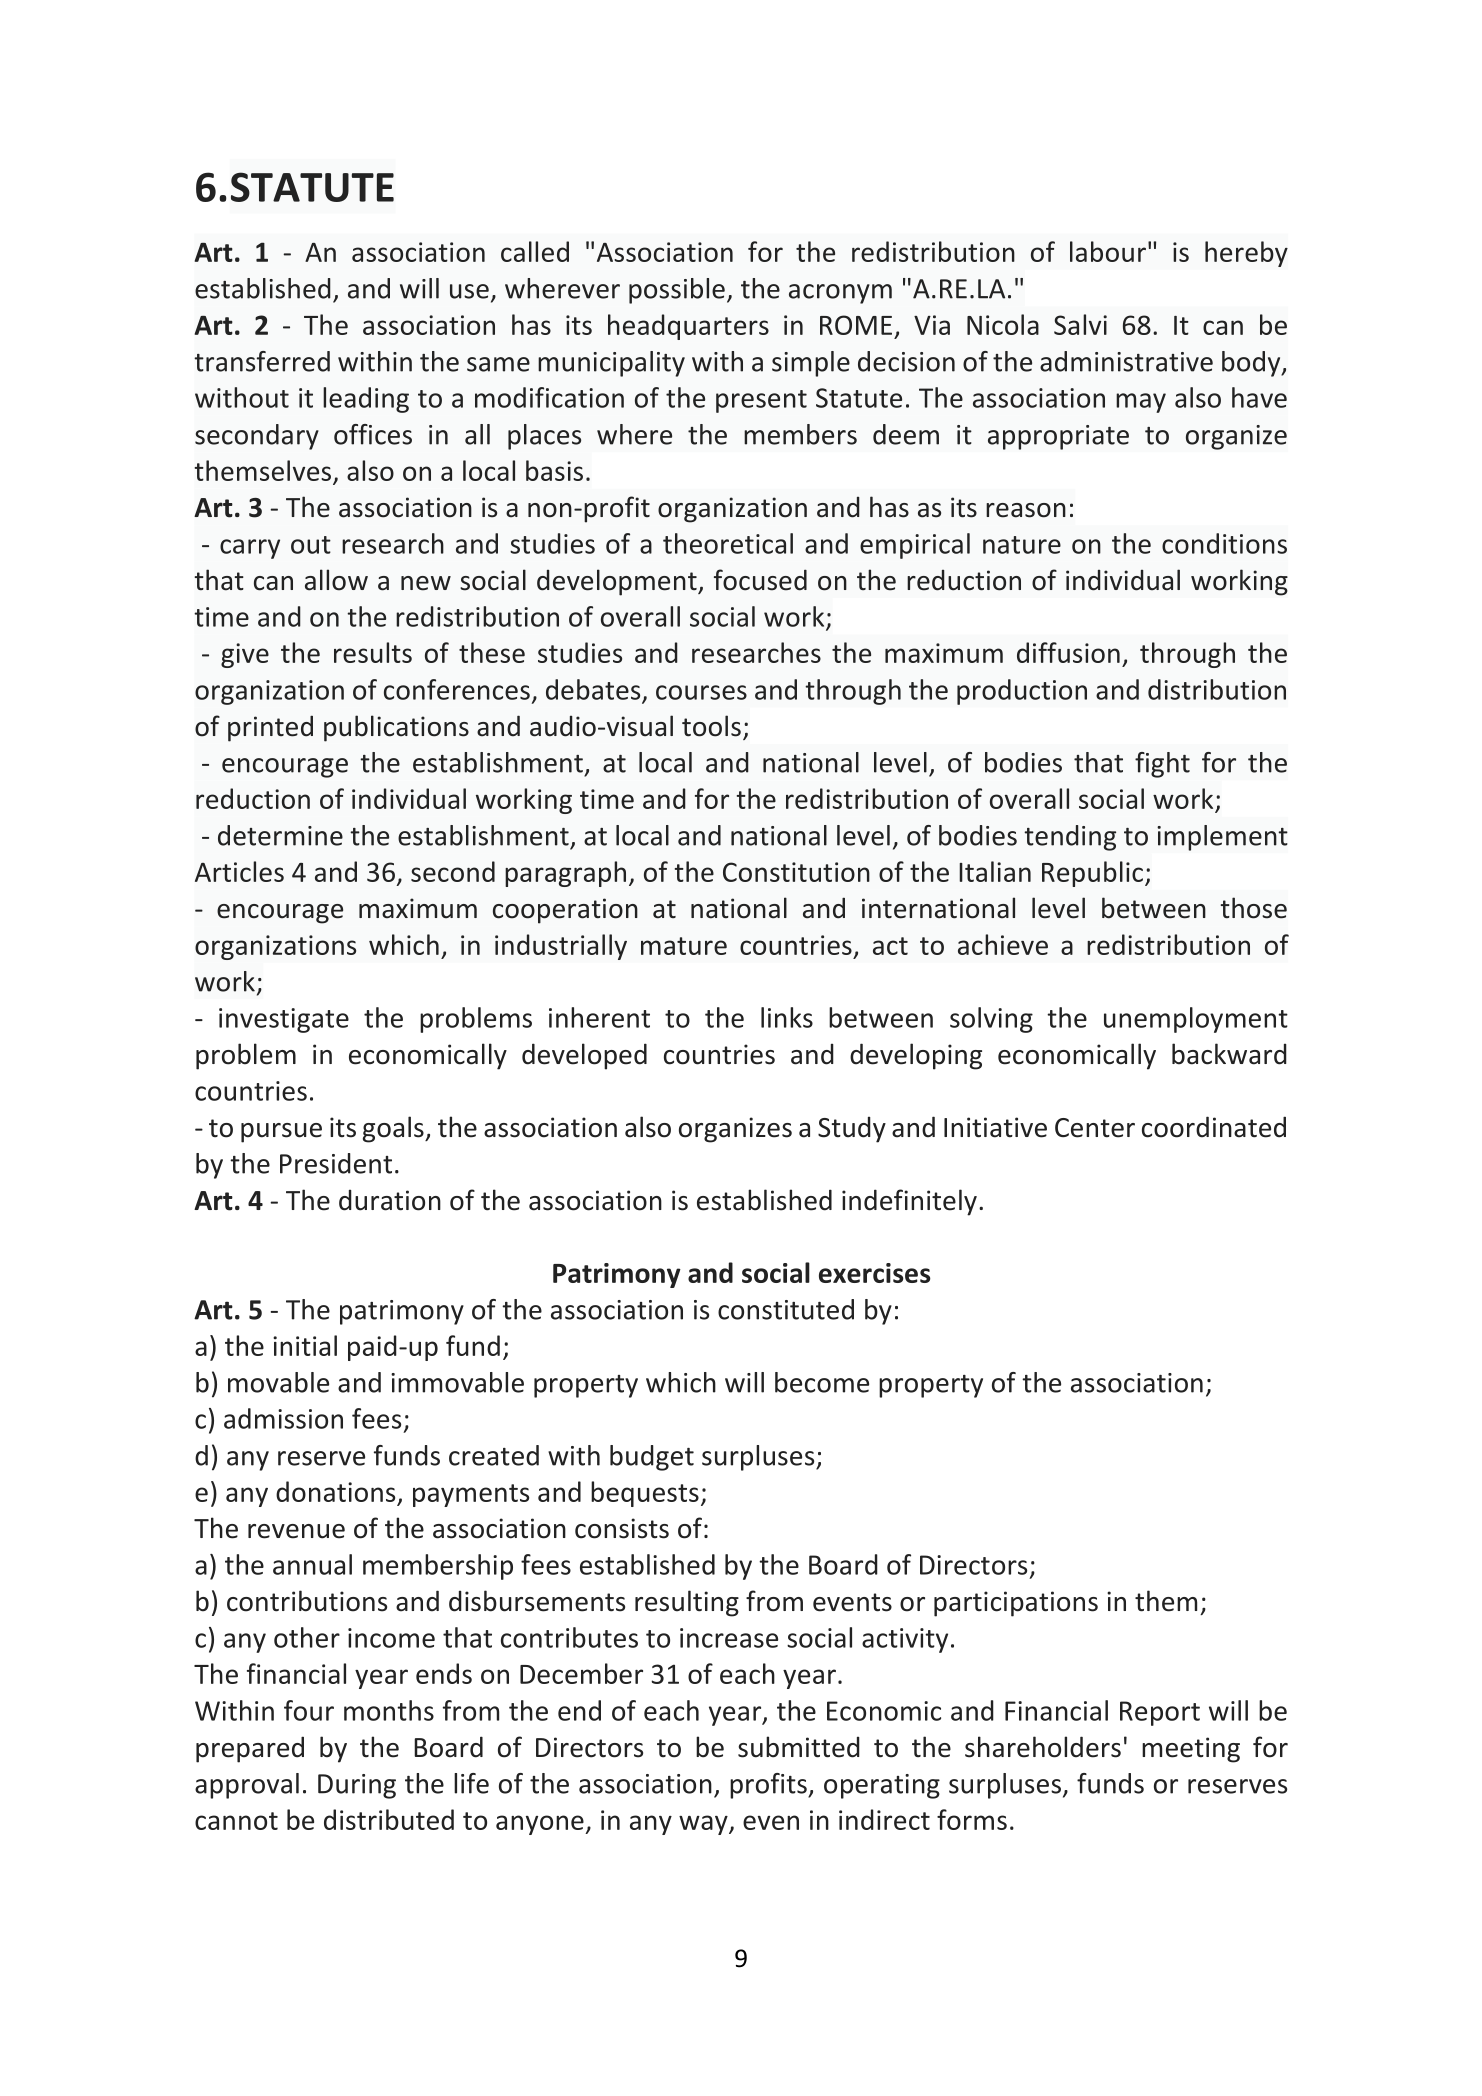 This document has width=1482, height=2096. I want to click on headquarters, so click(688, 327).
